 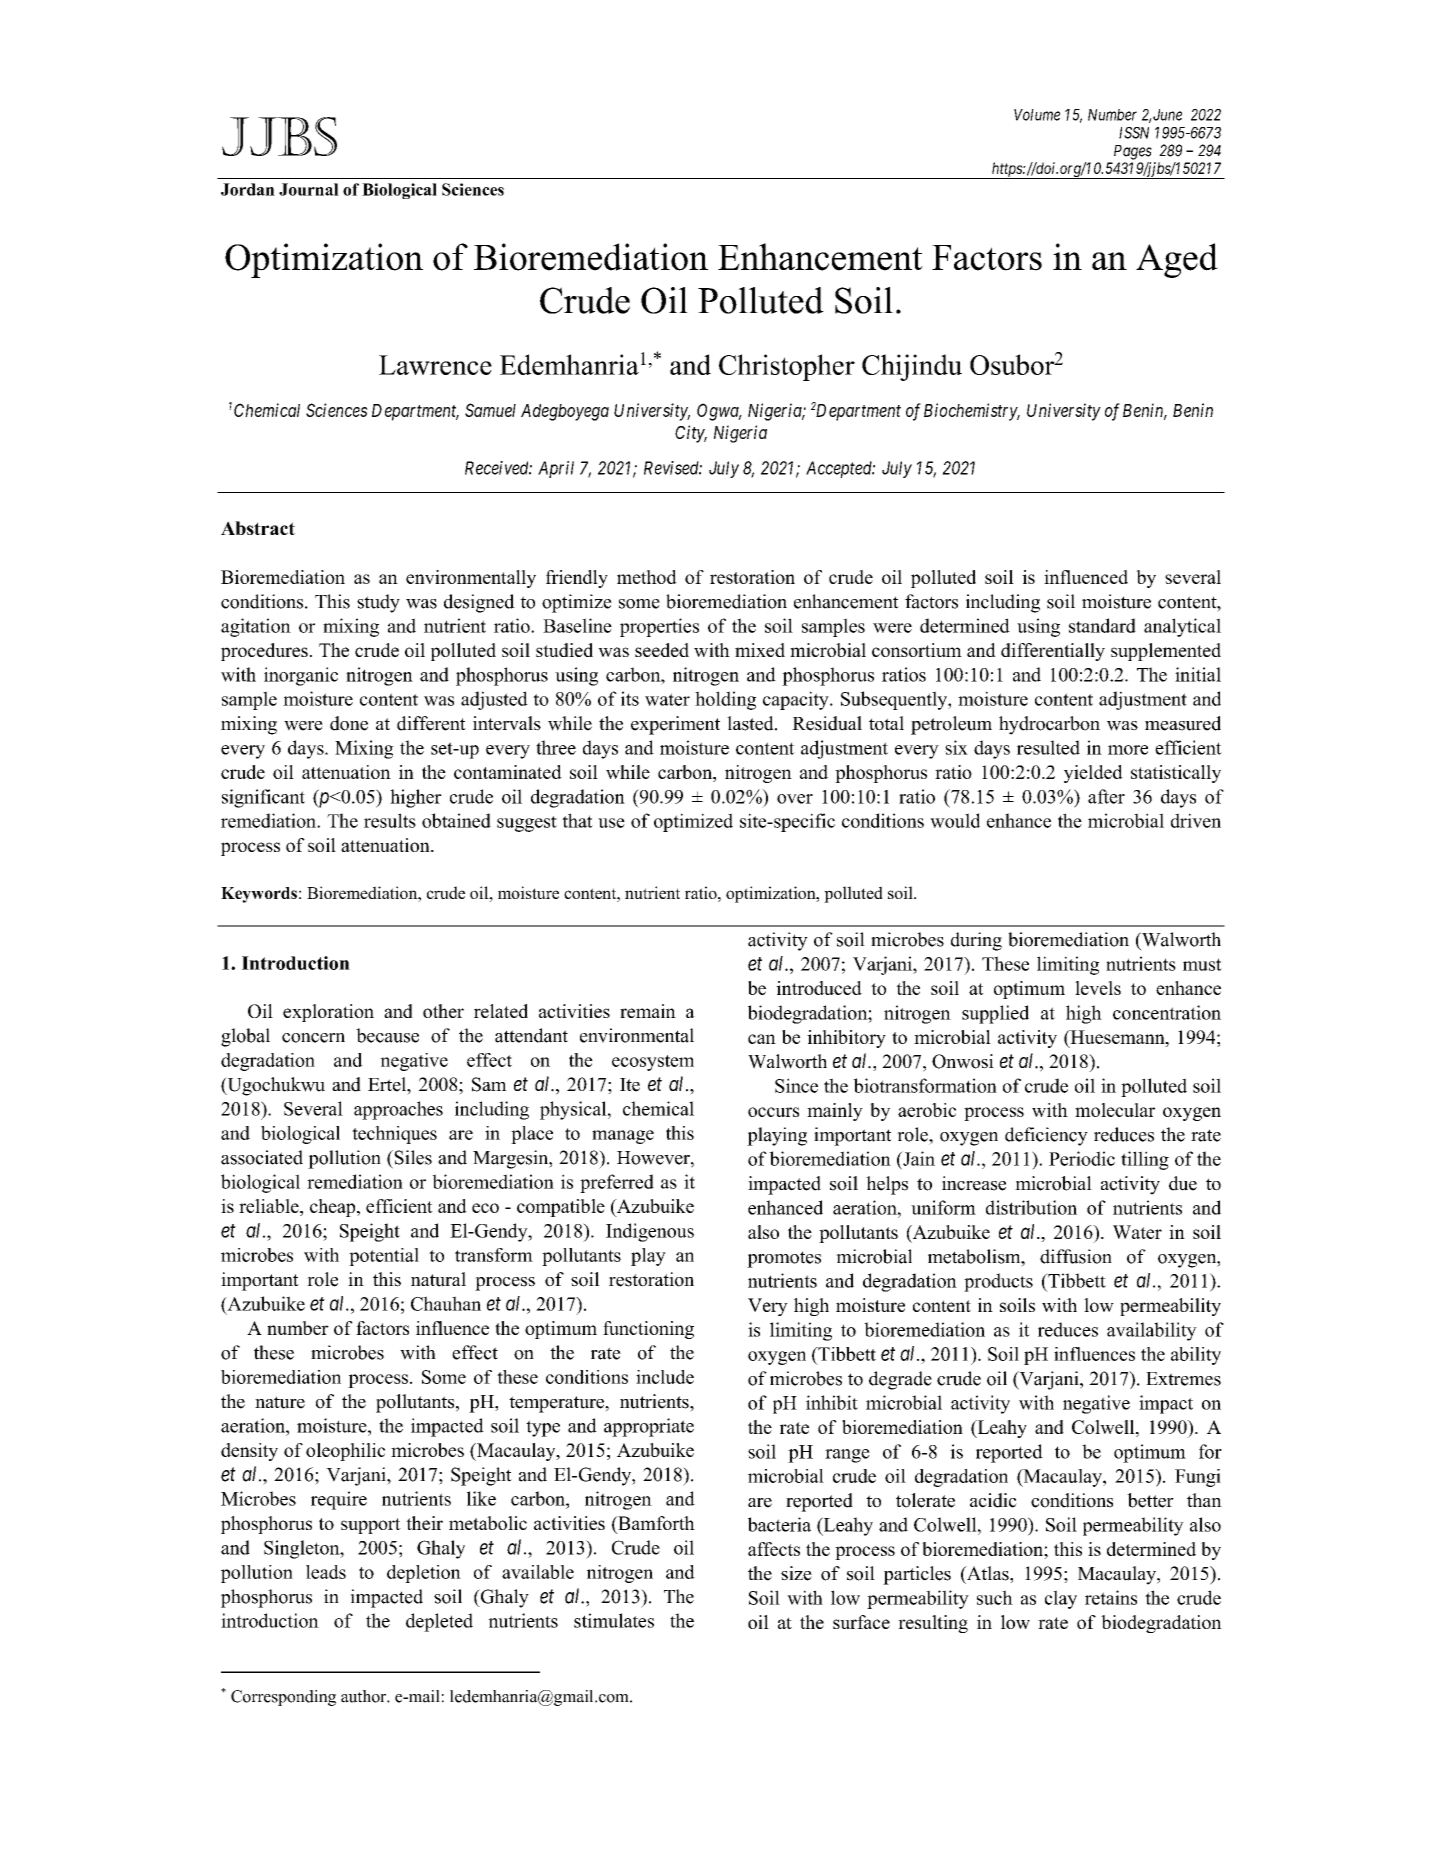 I want to click on Christopher, so click(x=787, y=367).
